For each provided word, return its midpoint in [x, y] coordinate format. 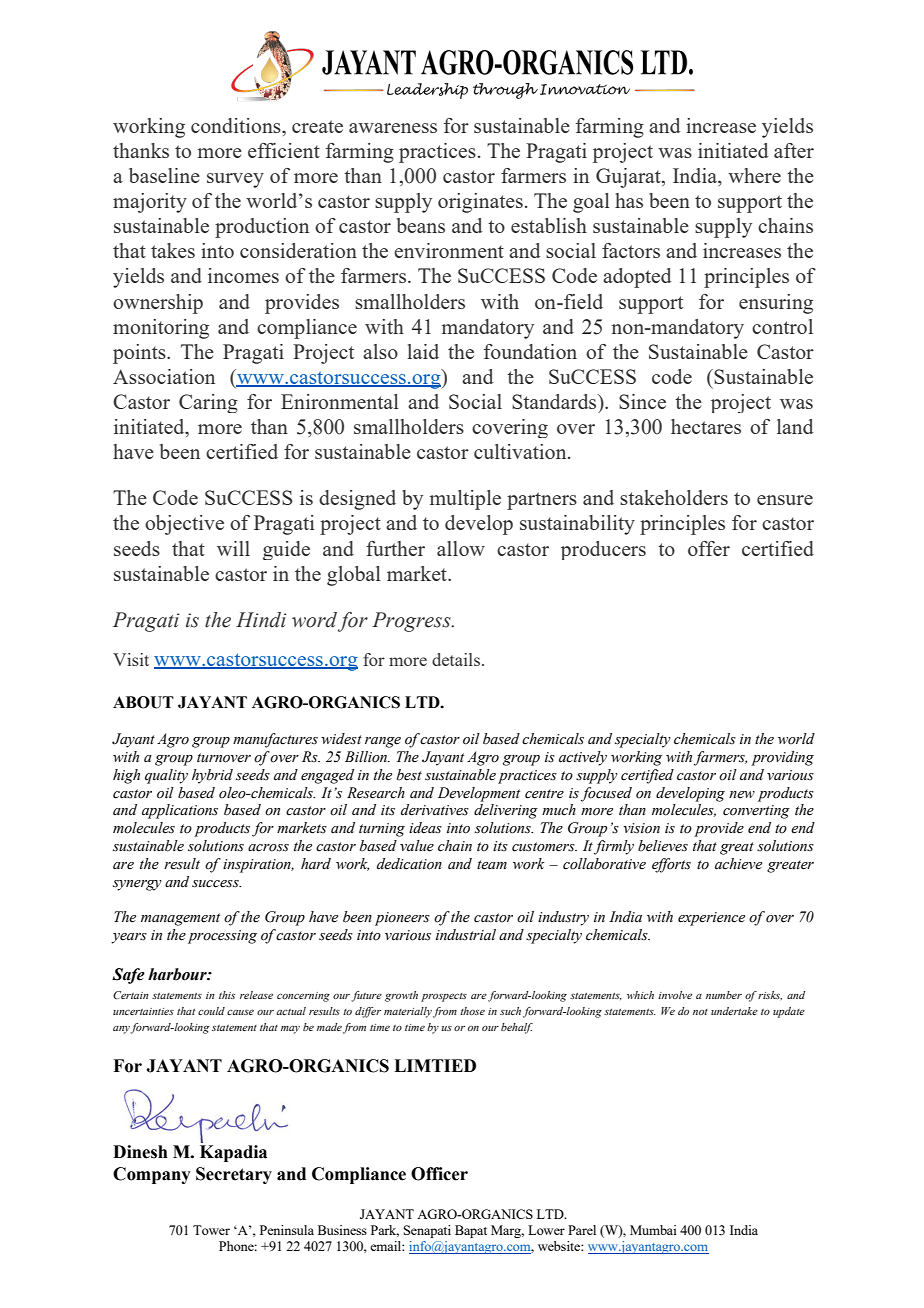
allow [461, 548]
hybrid [212, 776]
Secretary [234, 1175]
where [754, 175]
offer [709, 548]
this [227, 995]
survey [235, 180]
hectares [706, 426]
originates [480, 203]
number [724, 995]
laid [423, 351]
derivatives [435, 810]
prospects [444, 997]
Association [164, 376]
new [742, 795]
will [233, 548]
